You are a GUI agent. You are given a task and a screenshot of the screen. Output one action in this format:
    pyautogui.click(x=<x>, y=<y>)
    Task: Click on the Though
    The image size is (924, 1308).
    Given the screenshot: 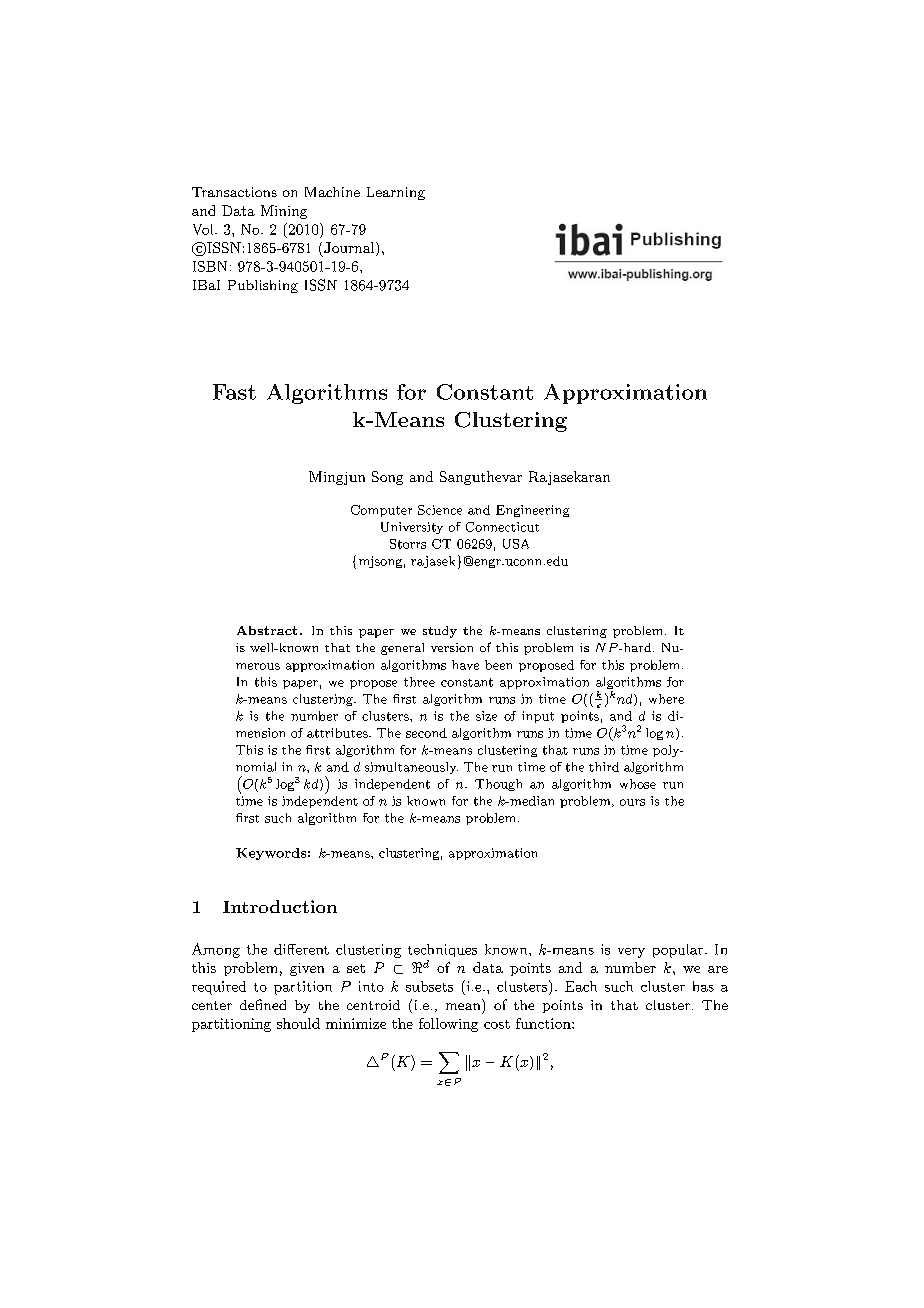 What is the action you would take?
    pyautogui.click(x=498, y=785)
